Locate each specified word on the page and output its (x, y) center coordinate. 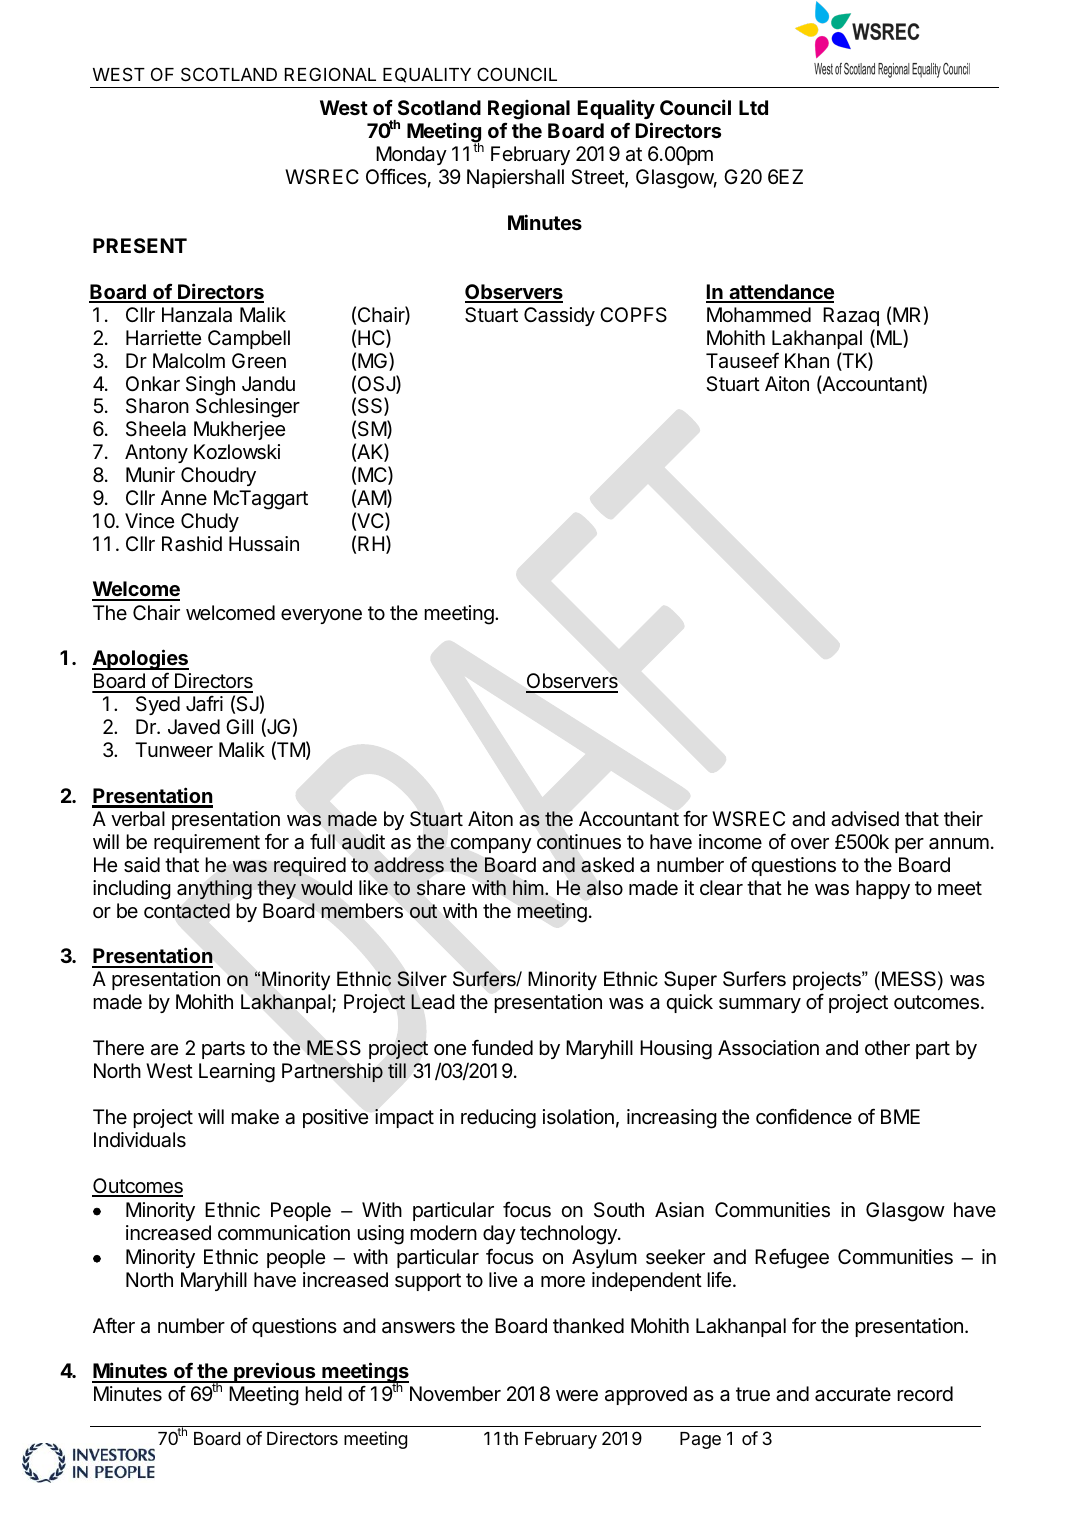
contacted (187, 911)
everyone (321, 616)
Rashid (192, 544)
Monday (411, 157)
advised (865, 819)
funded (502, 1047)
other (887, 1047)
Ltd (753, 107)
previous (275, 1372)
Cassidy (559, 316)
